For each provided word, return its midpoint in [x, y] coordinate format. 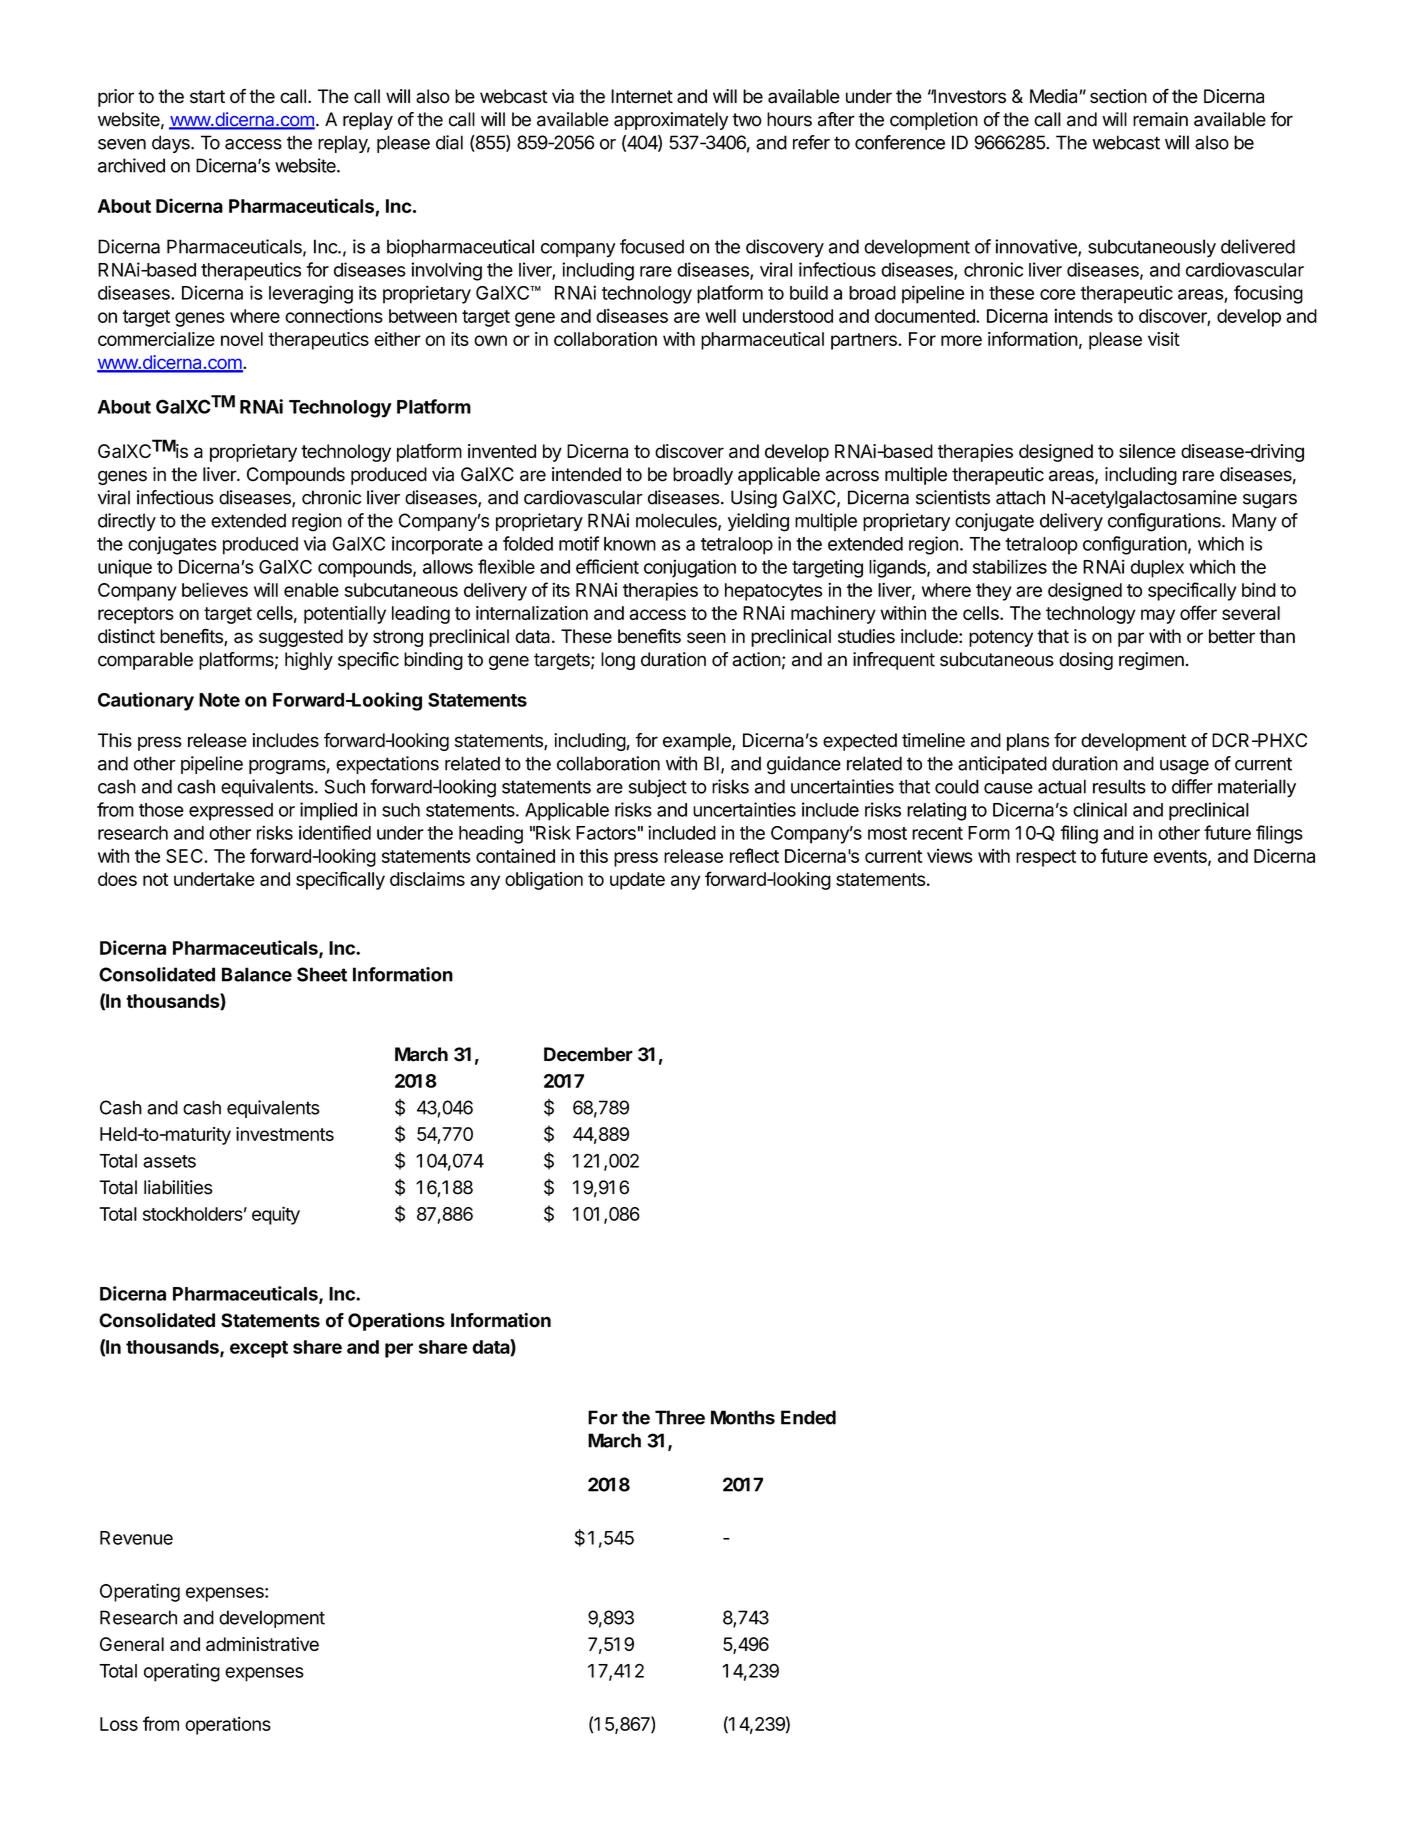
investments [285, 1134]
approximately [671, 121]
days [172, 144]
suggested [301, 638]
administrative [262, 1644]
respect [1046, 858]
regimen [1151, 661]
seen [706, 638]
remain [1160, 119]
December [588, 1054]
